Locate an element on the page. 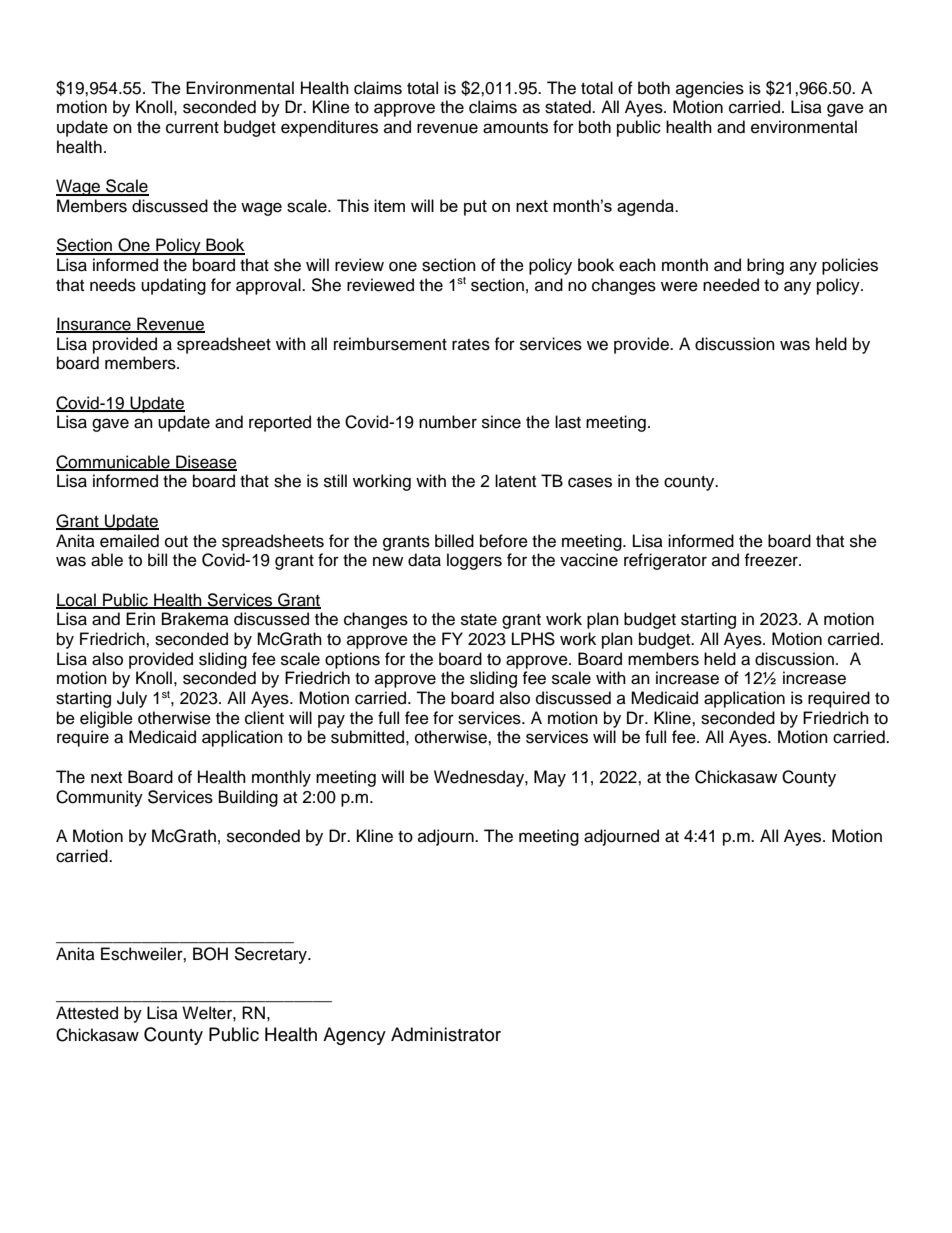 The height and width of the page is (1233, 952). amounts is located at coordinates (515, 128).
